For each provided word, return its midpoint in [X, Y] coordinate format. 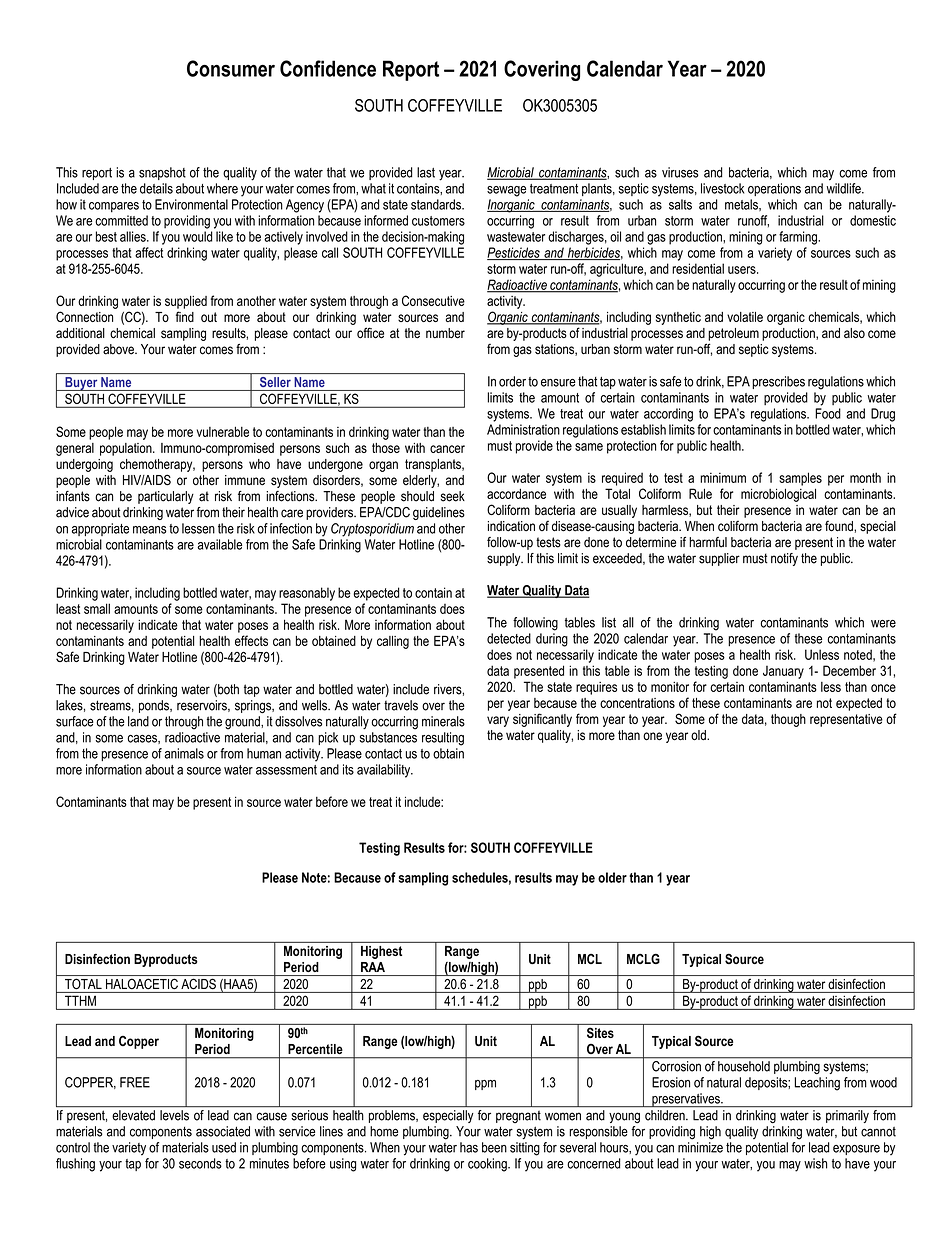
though [788, 720]
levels [174, 1115]
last [426, 172]
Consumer [231, 68]
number [445, 333]
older [612, 877]
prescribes [778, 382]
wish [815, 1163]
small [97, 608]
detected [509, 638]
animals [184, 753]
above [119, 349]
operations [774, 189]
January [783, 672]
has [469, 1147]
